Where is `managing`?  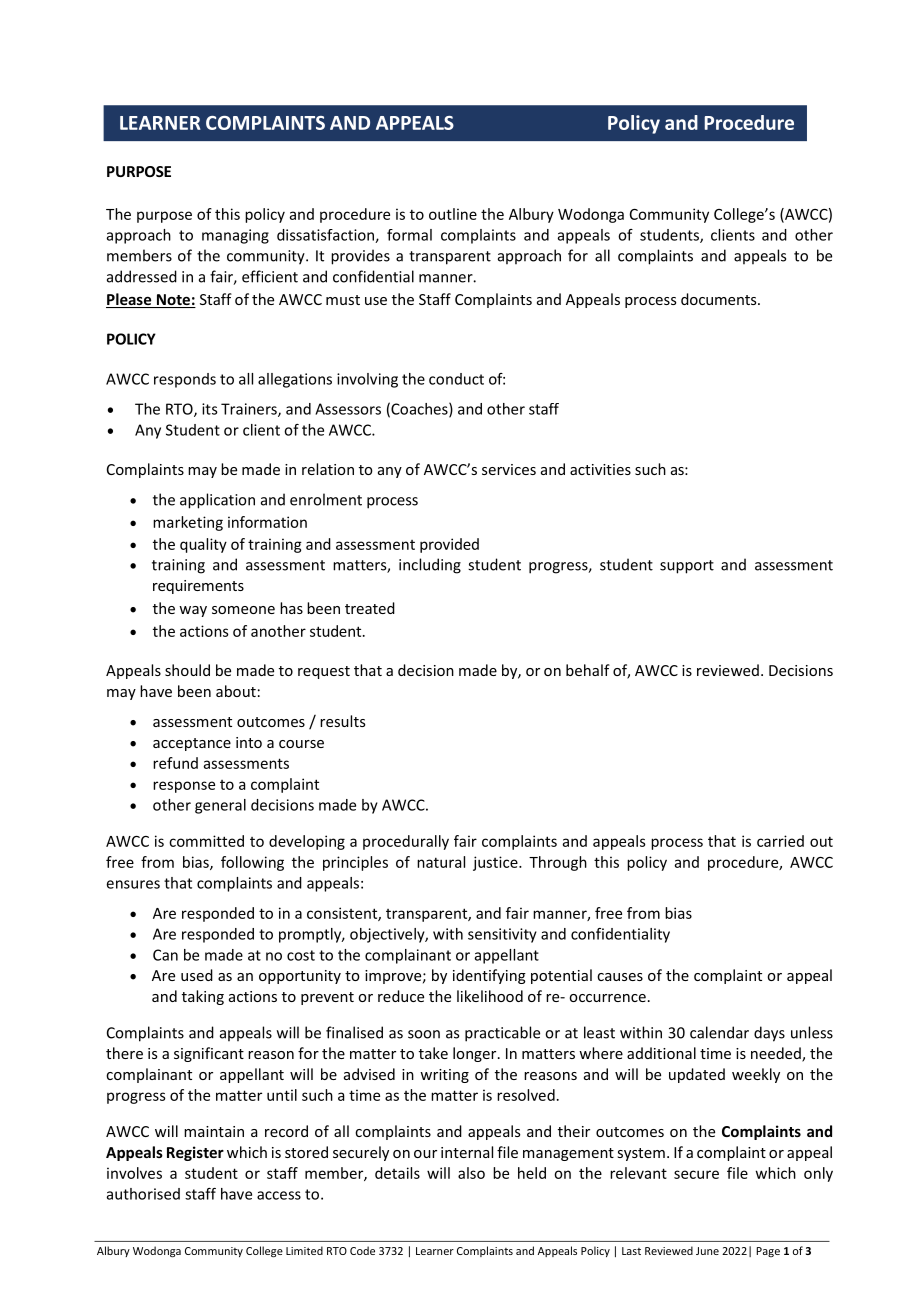
managing is located at coordinates (235, 236).
